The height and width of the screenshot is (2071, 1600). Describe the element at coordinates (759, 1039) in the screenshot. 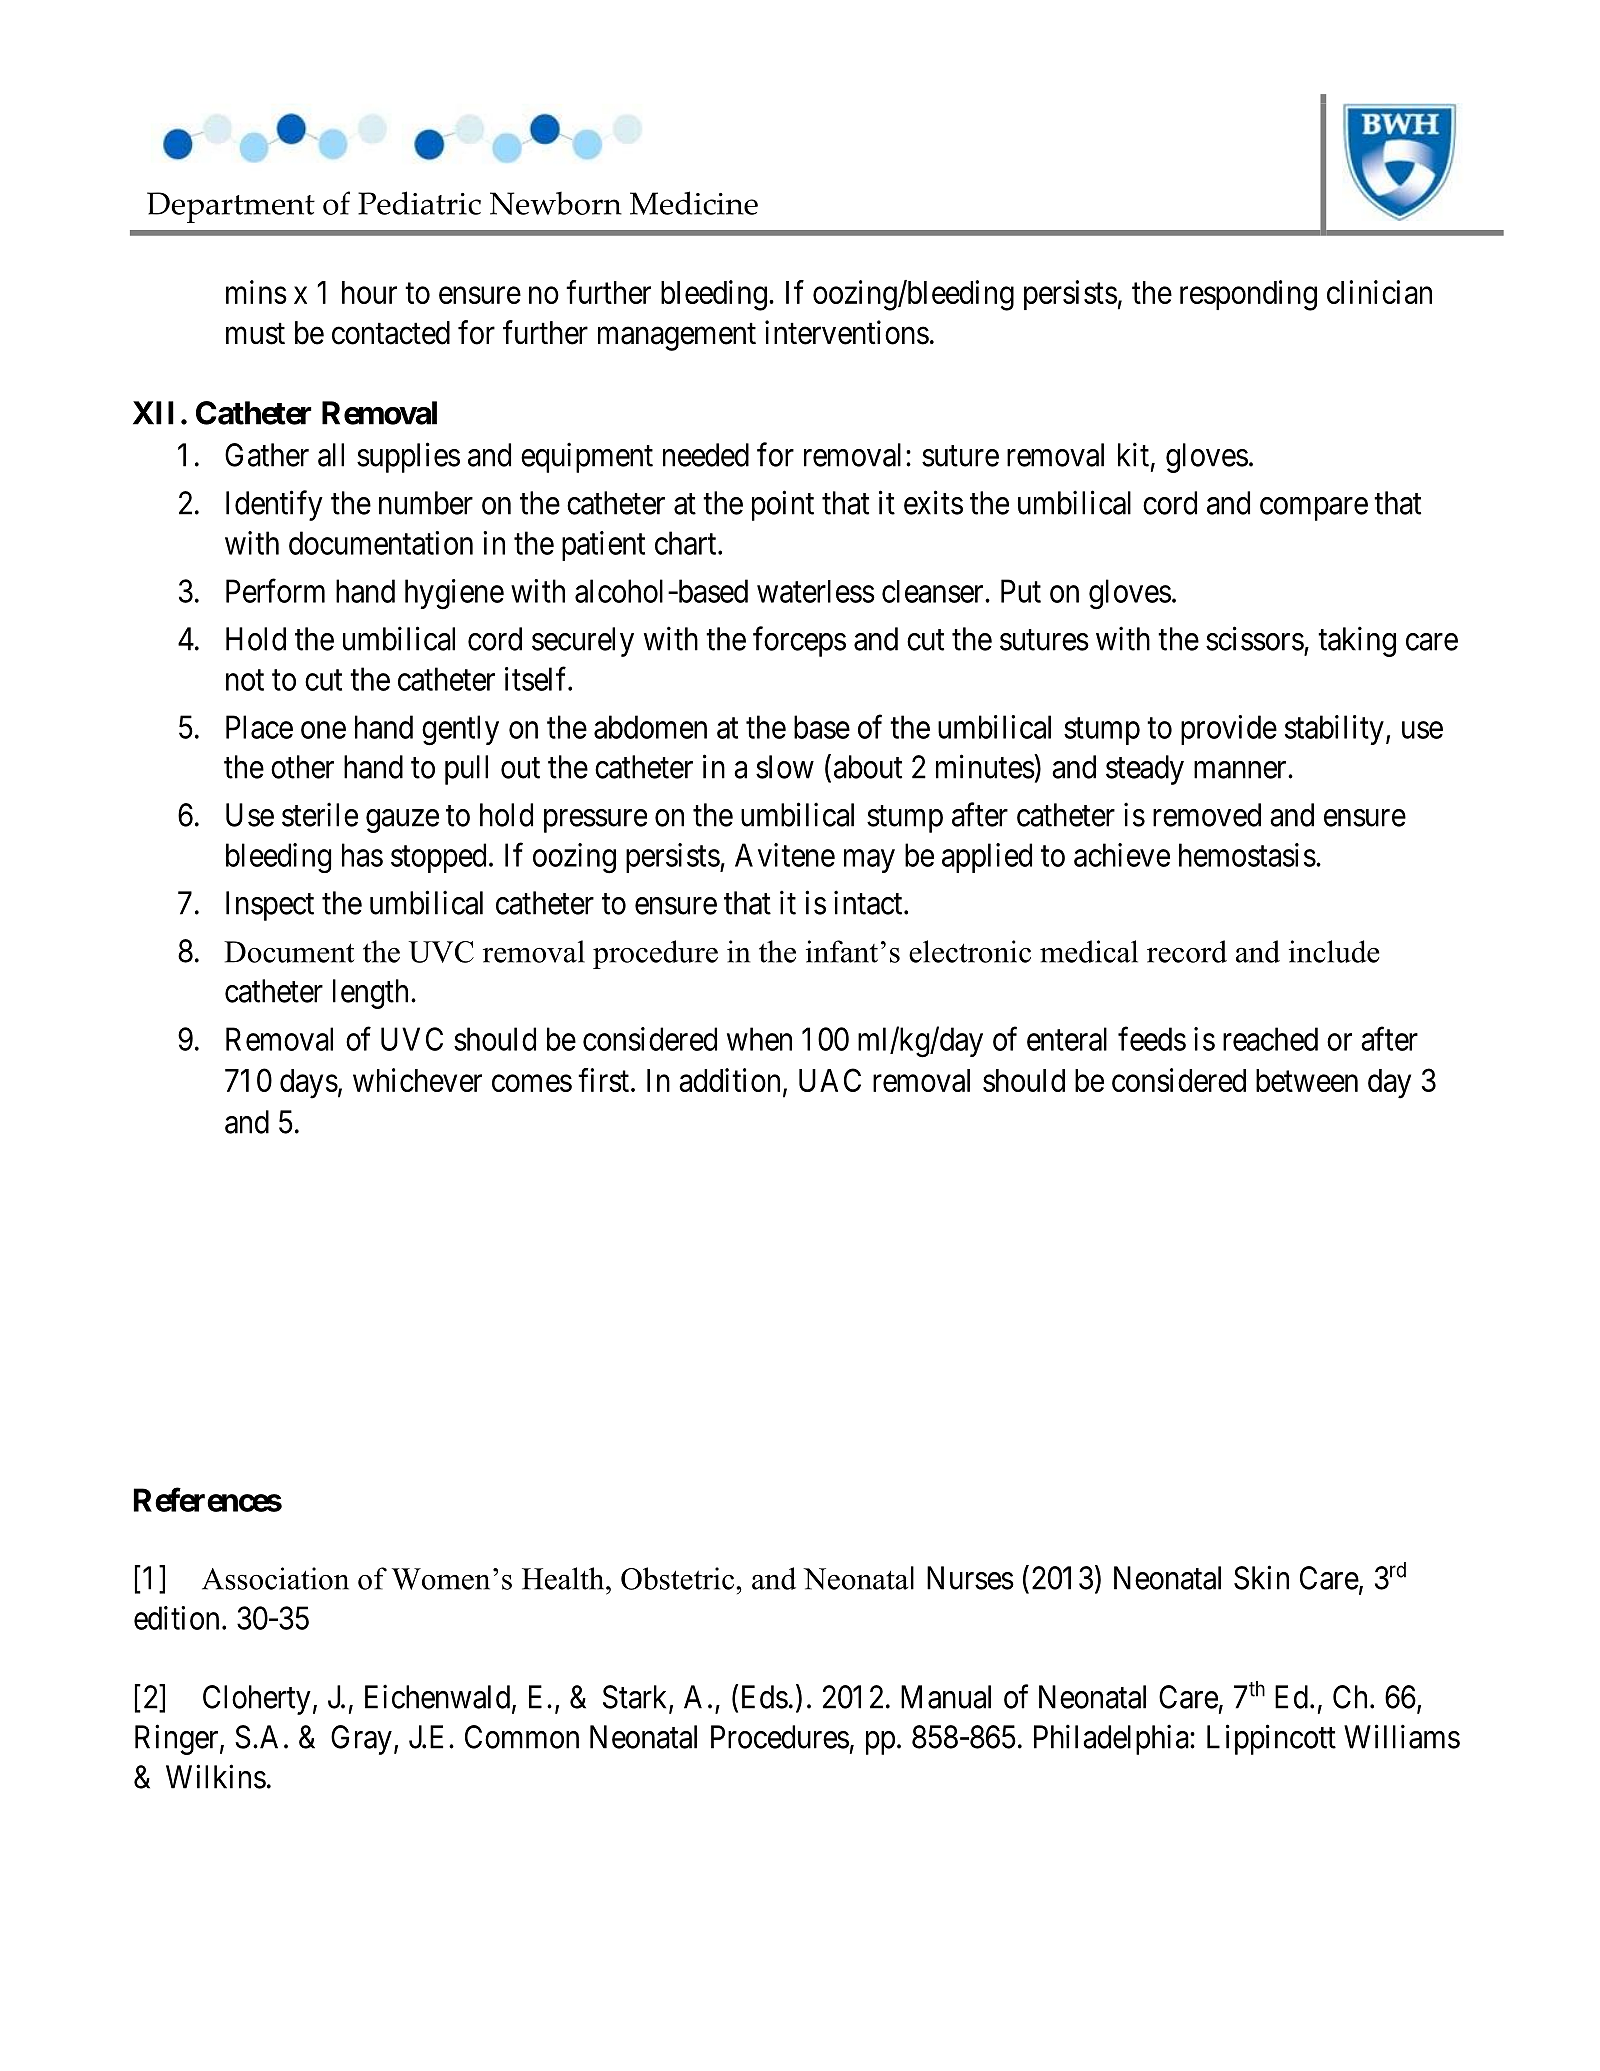

I see `when` at that location.
